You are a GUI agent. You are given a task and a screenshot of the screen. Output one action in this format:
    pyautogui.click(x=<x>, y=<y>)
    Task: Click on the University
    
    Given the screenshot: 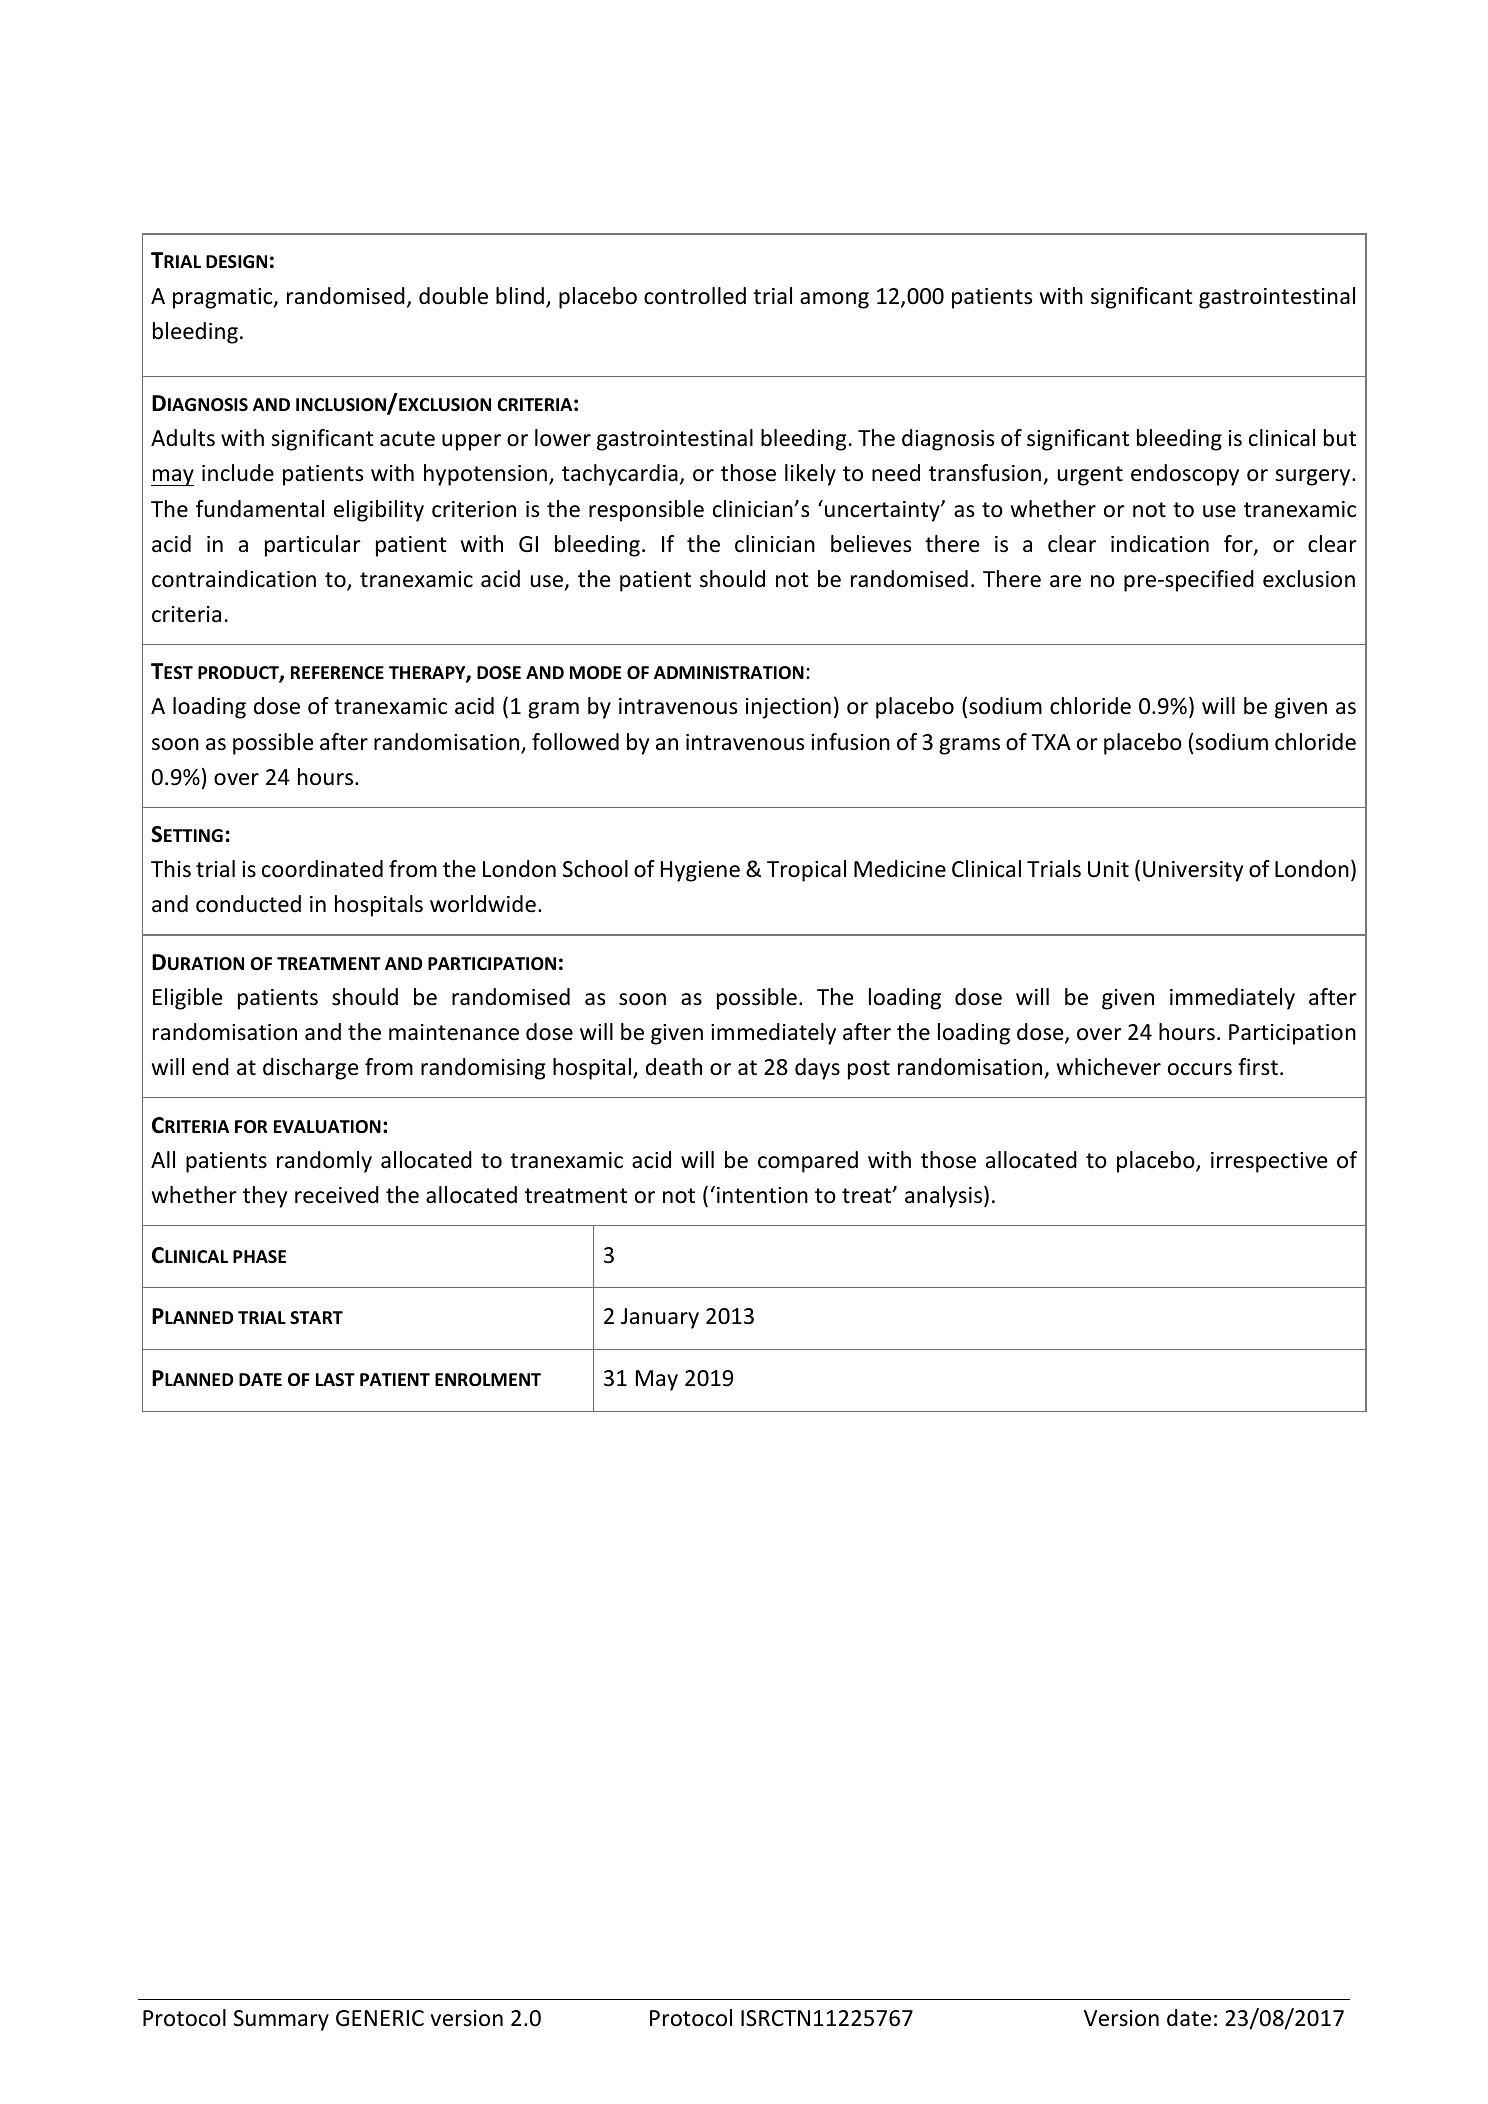 What is the action you would take?
    pyautogui.click(x=1193, y=871)
